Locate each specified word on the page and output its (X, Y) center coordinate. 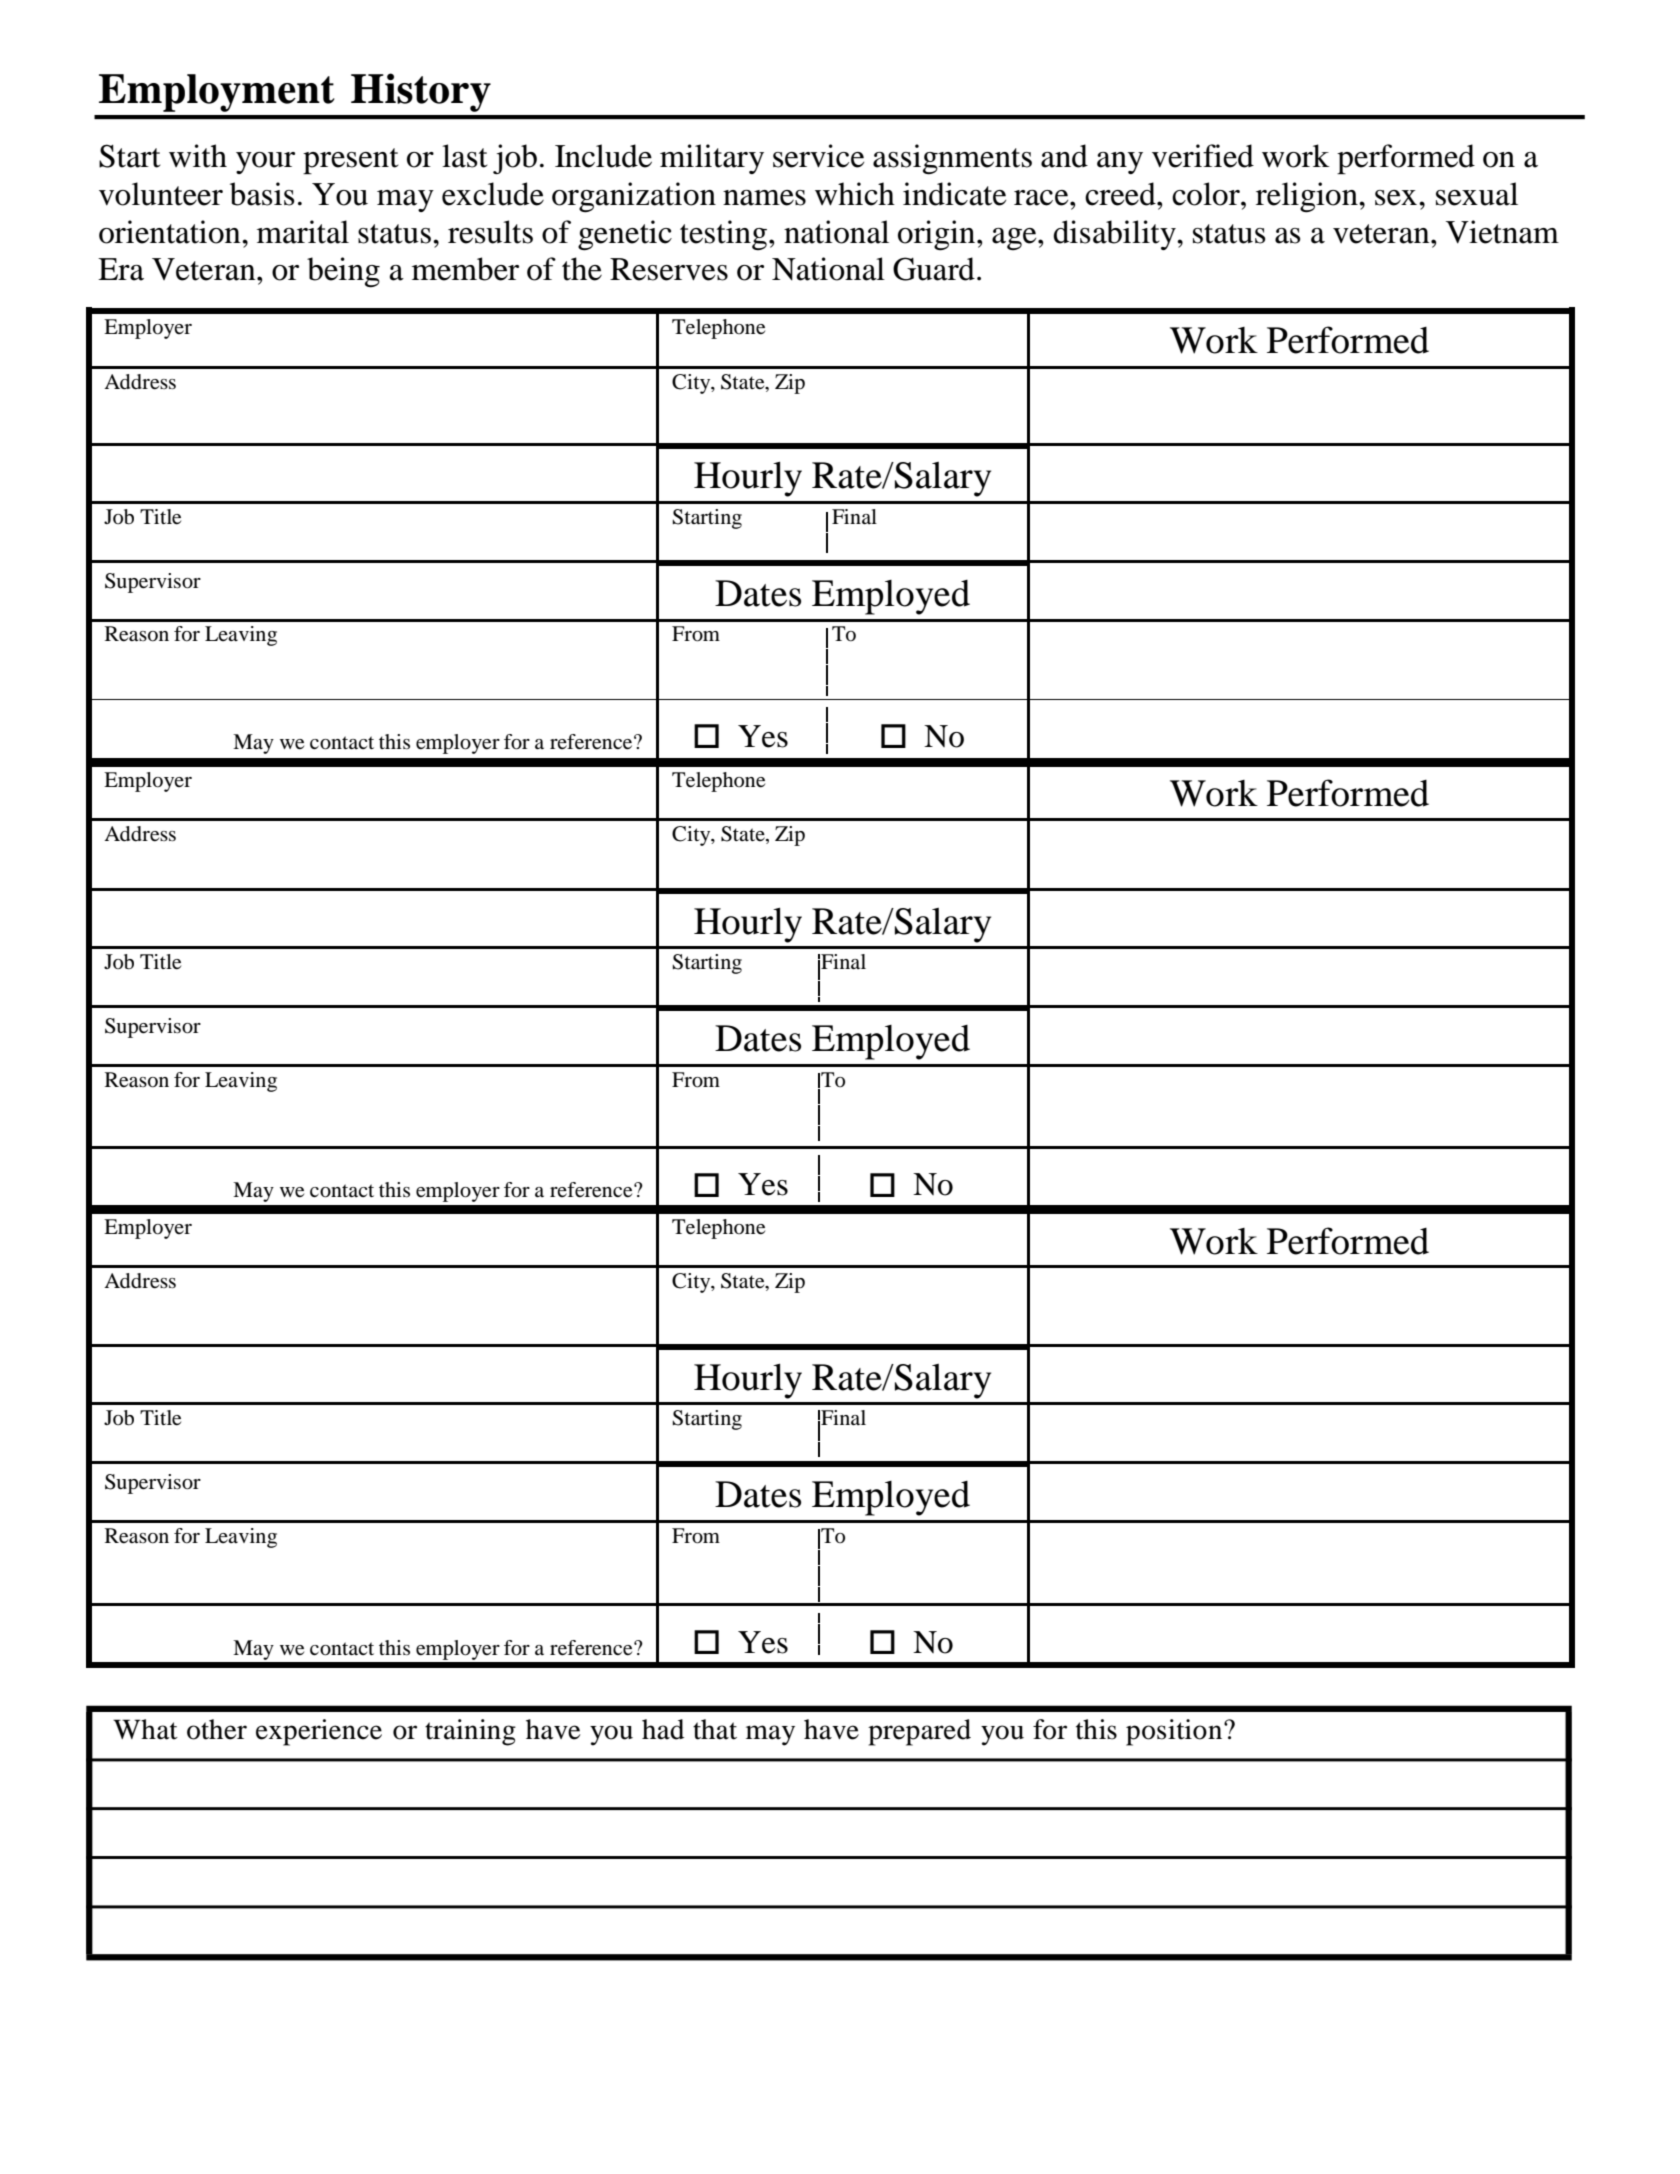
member (465, 269)
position (1175, 1732)
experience (319, 1732)
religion (1308, 197)
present (351, 161)
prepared (919, 1732)
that (715, 1729)
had (663, 1729)
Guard (934, 269)
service (818, 156)
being (343, 272)
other (217, 1729)
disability (1115, 235)
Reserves (669, 269)
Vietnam (1502, 232)
